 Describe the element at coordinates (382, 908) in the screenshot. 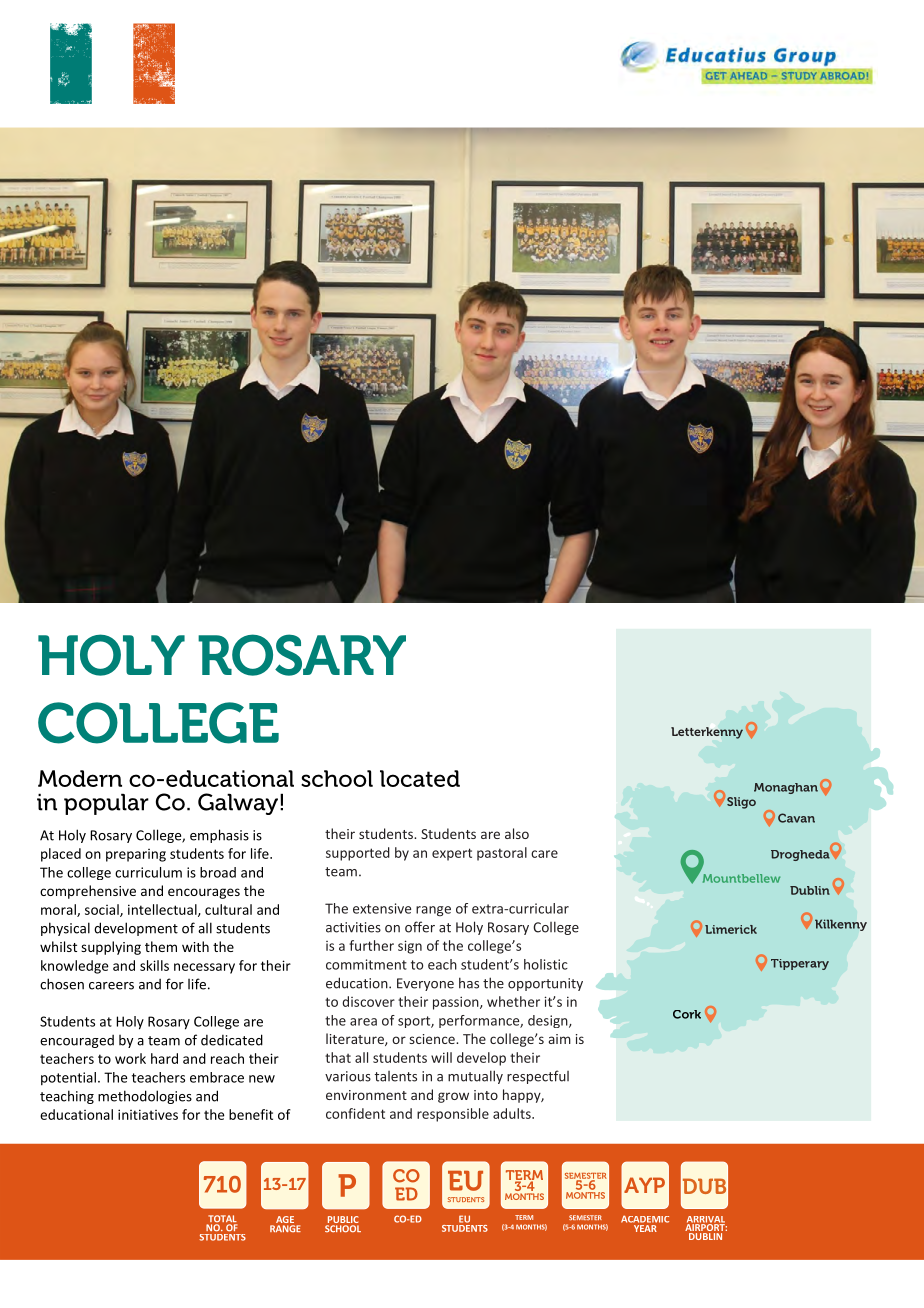

I see `extensive` at that location.
